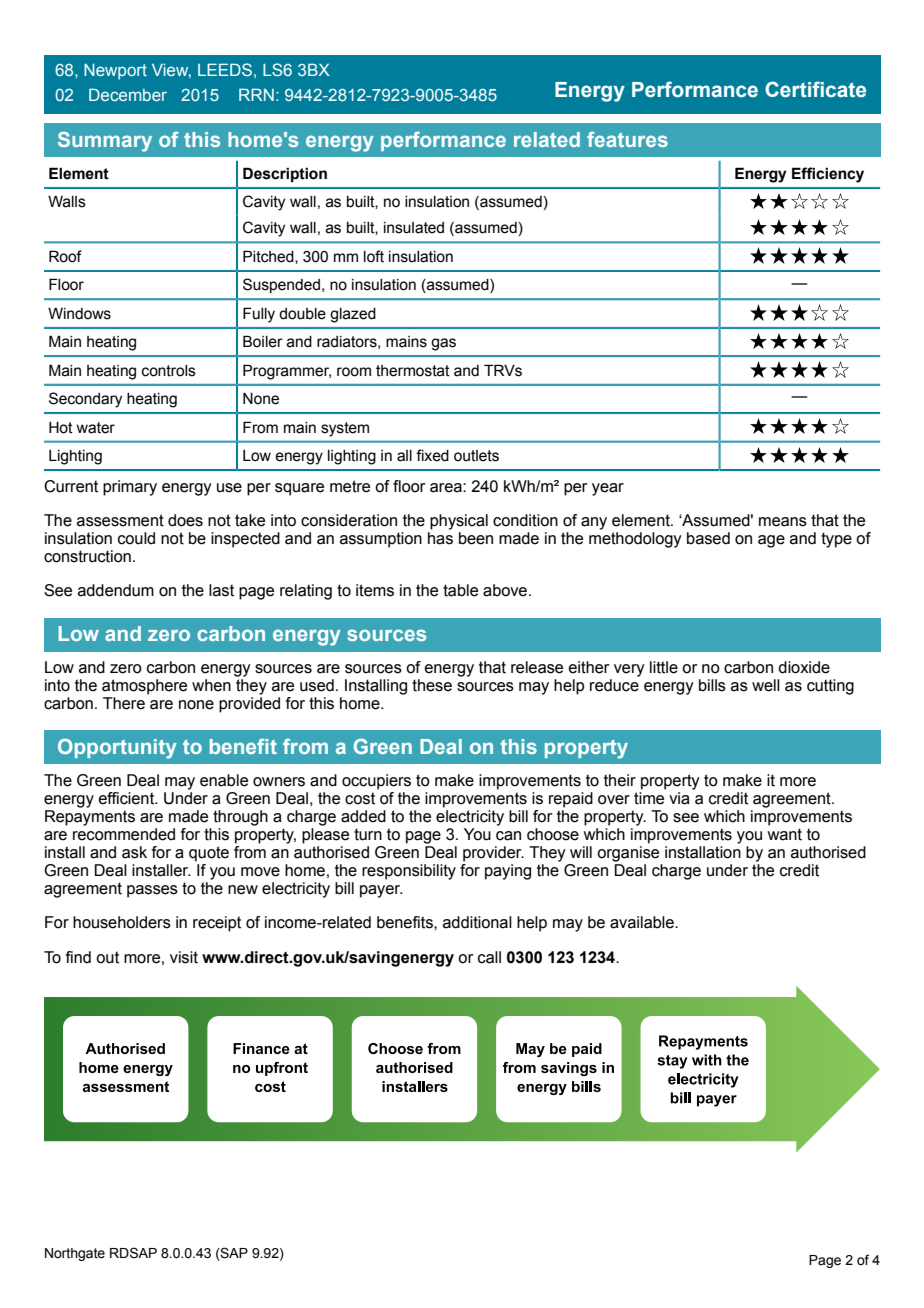 This image has width=924, height=1308. I want to click on December, so click(128, 94).
